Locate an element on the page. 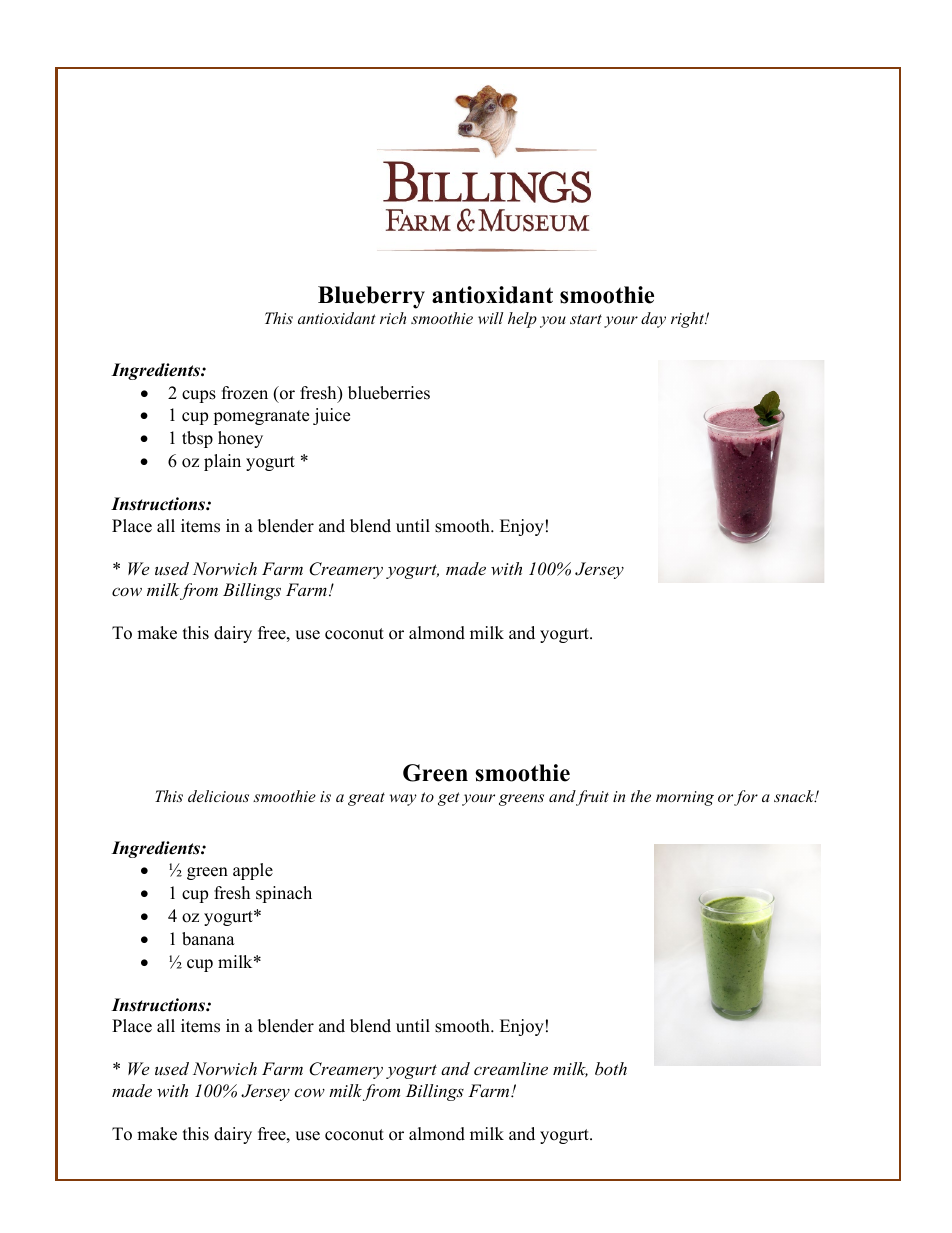 The image size is (952, 1233). blueberries is located at coordinates (389, 393).
